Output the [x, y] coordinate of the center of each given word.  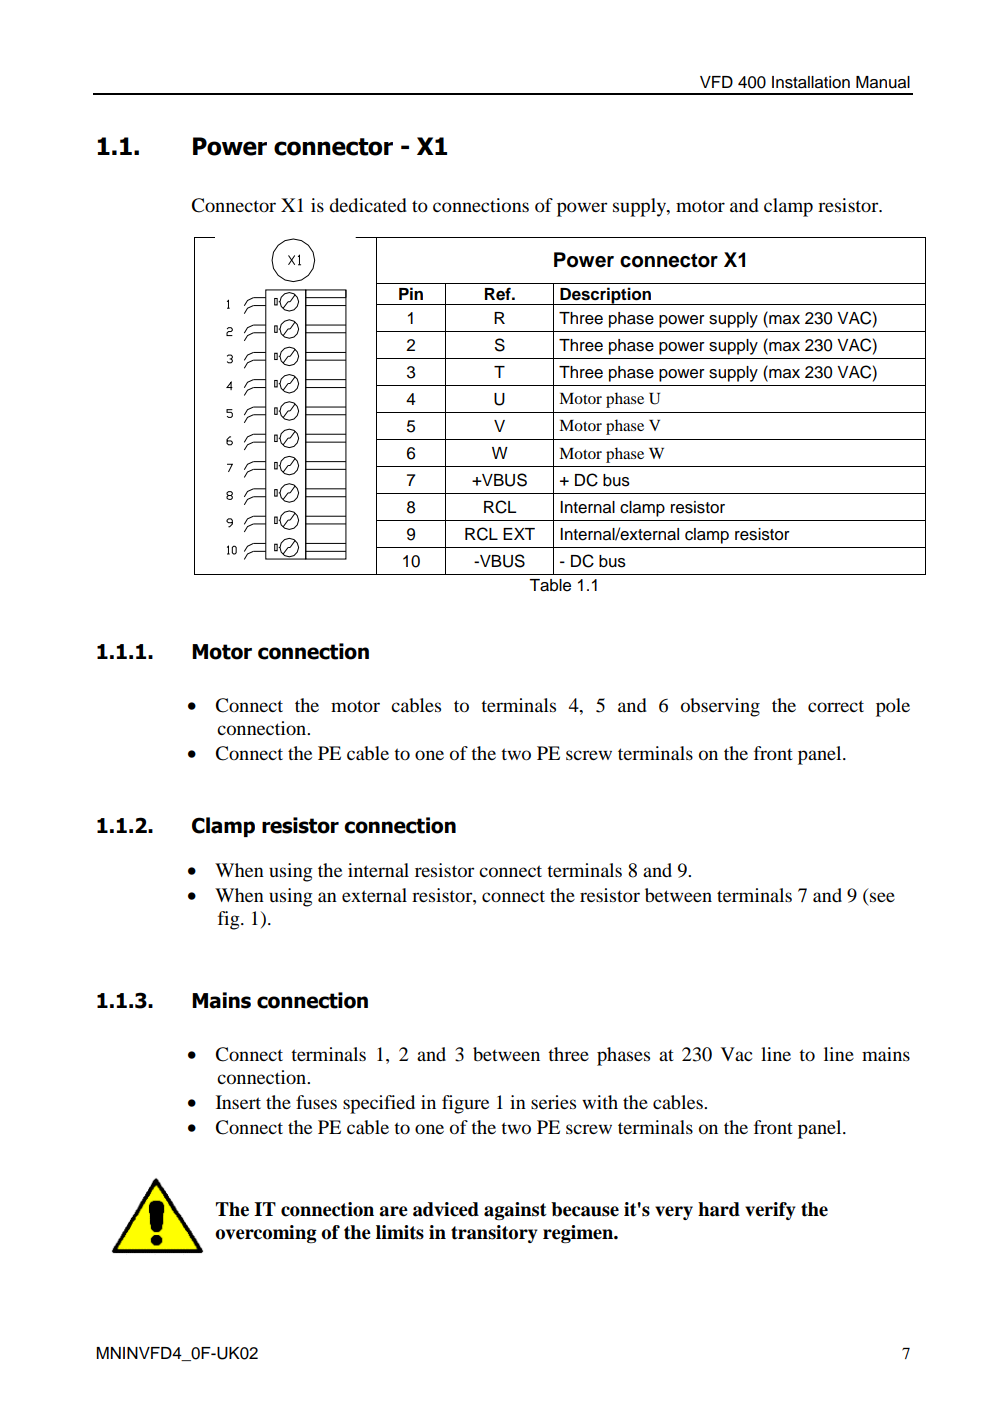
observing [720, 707]
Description [606, 296]
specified [379, 1104]
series [553, 1102]
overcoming [266, 1234]
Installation [811, 82]
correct [836, 706]
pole [893, 707]
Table [550, 585]
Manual [883, 82]
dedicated [368, 205]
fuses [316, 1102]
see [882, 897]
